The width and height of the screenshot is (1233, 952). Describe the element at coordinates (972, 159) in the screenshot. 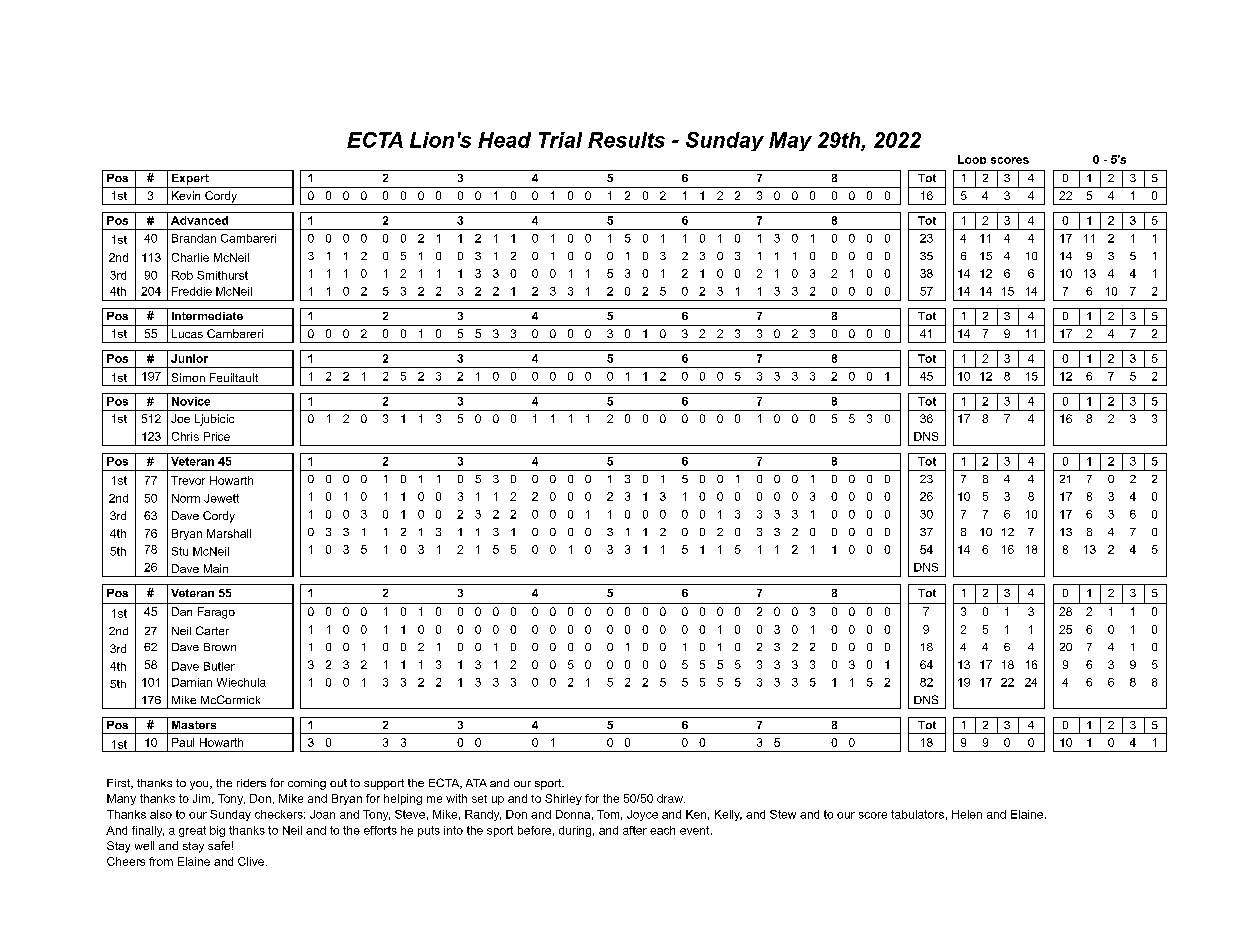

I see `Loop` at that location.
